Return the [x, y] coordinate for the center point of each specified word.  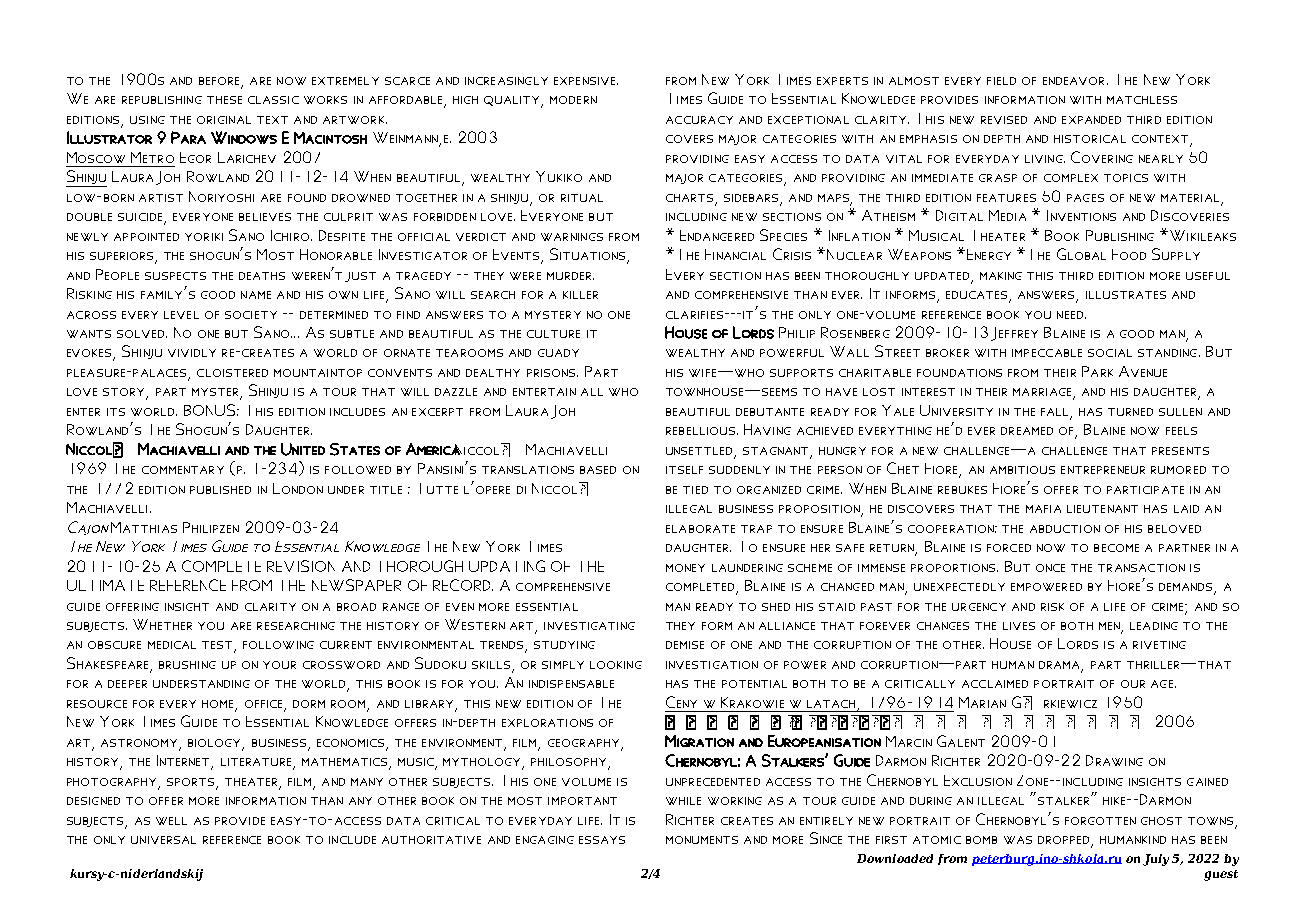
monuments [702, 840]
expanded [1091, 120]
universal [163, 840]
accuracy [699, 120]
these [224, 100]
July [1156, 860]
